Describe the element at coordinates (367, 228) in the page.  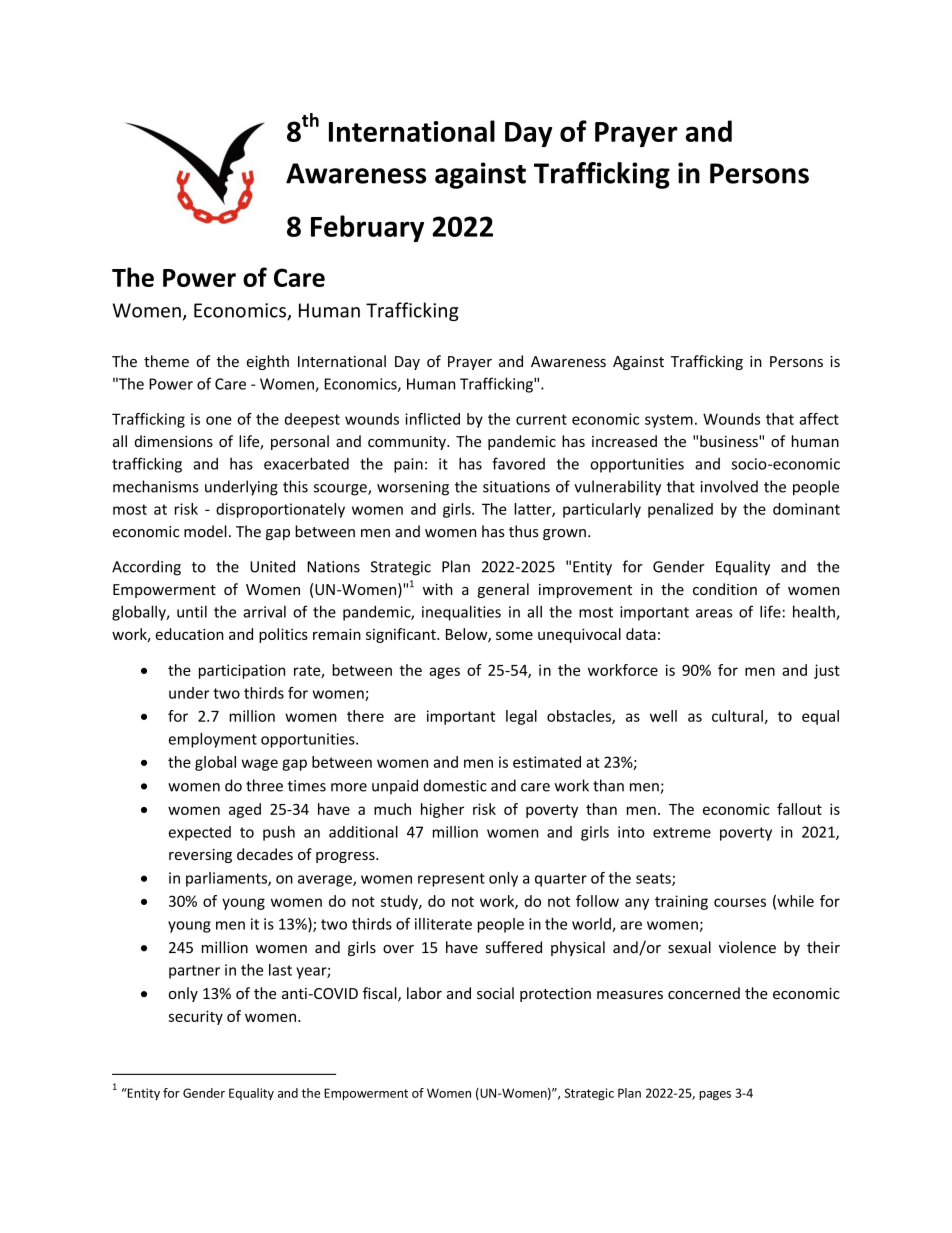
I see `February` at that location.
